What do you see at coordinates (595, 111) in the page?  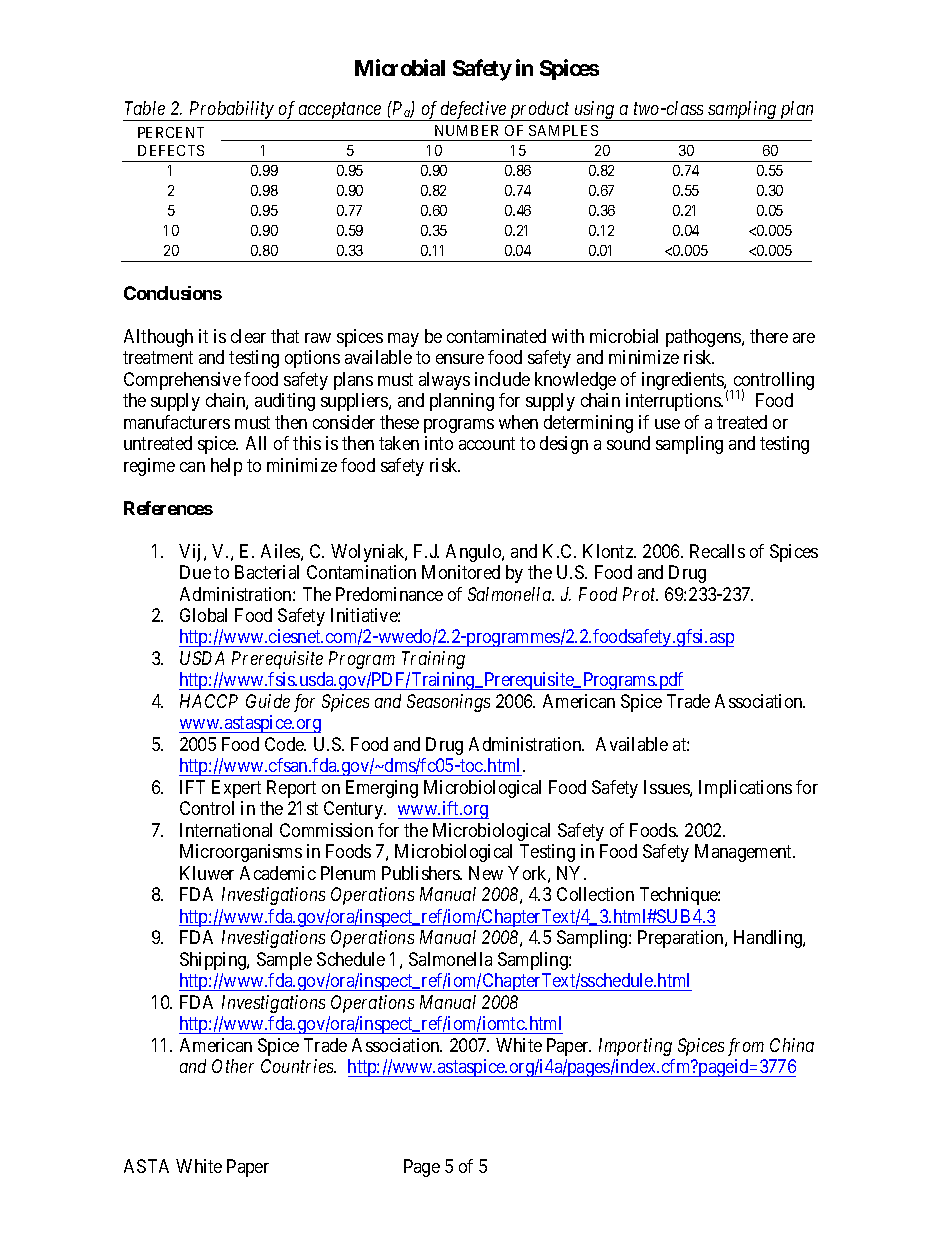 I see `using` at bounding box center [595, 111].
